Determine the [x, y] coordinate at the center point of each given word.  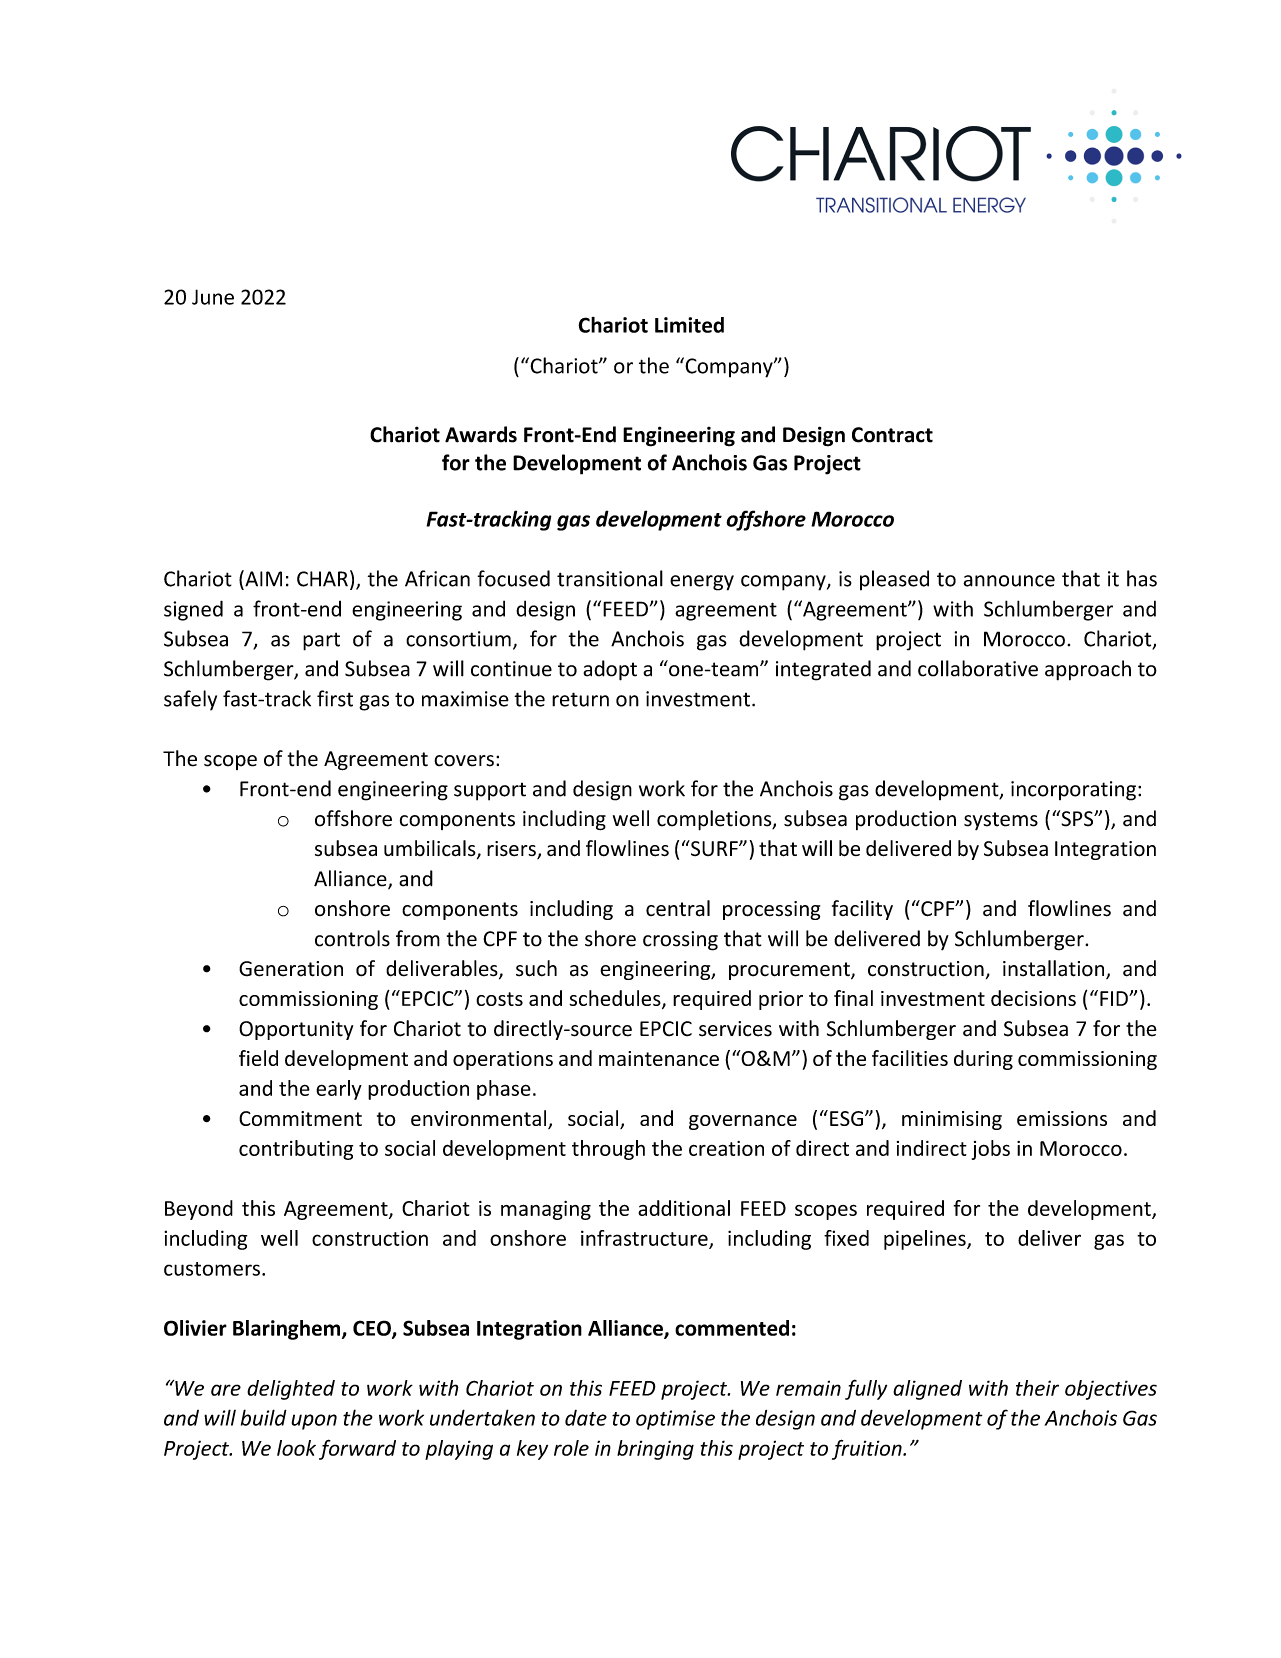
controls [352, 938]
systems [1001, 821]
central [678, 908]
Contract [892, 435]
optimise [675, 1420]
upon [314, 1422]
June [213, 297]
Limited [689, 325]
